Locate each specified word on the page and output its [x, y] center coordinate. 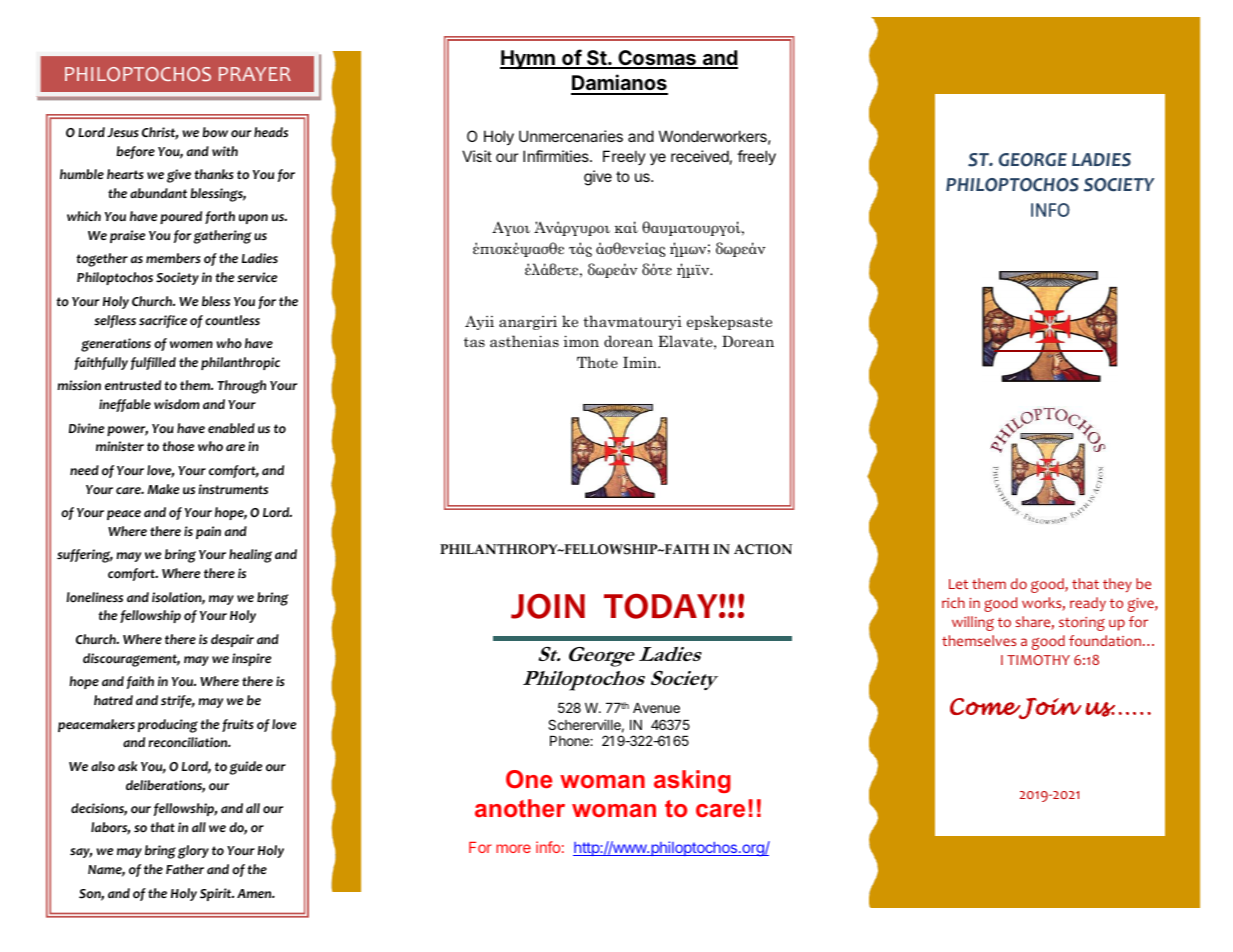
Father [185, 869]
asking [692, 781]
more [513, 848]
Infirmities [557, 156]
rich [953, 602]
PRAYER [255, 74]
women [191, 345]
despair [232, 640]
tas [474, 342]
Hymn [528, 59]
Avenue [656, 708]
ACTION [763, 549]
